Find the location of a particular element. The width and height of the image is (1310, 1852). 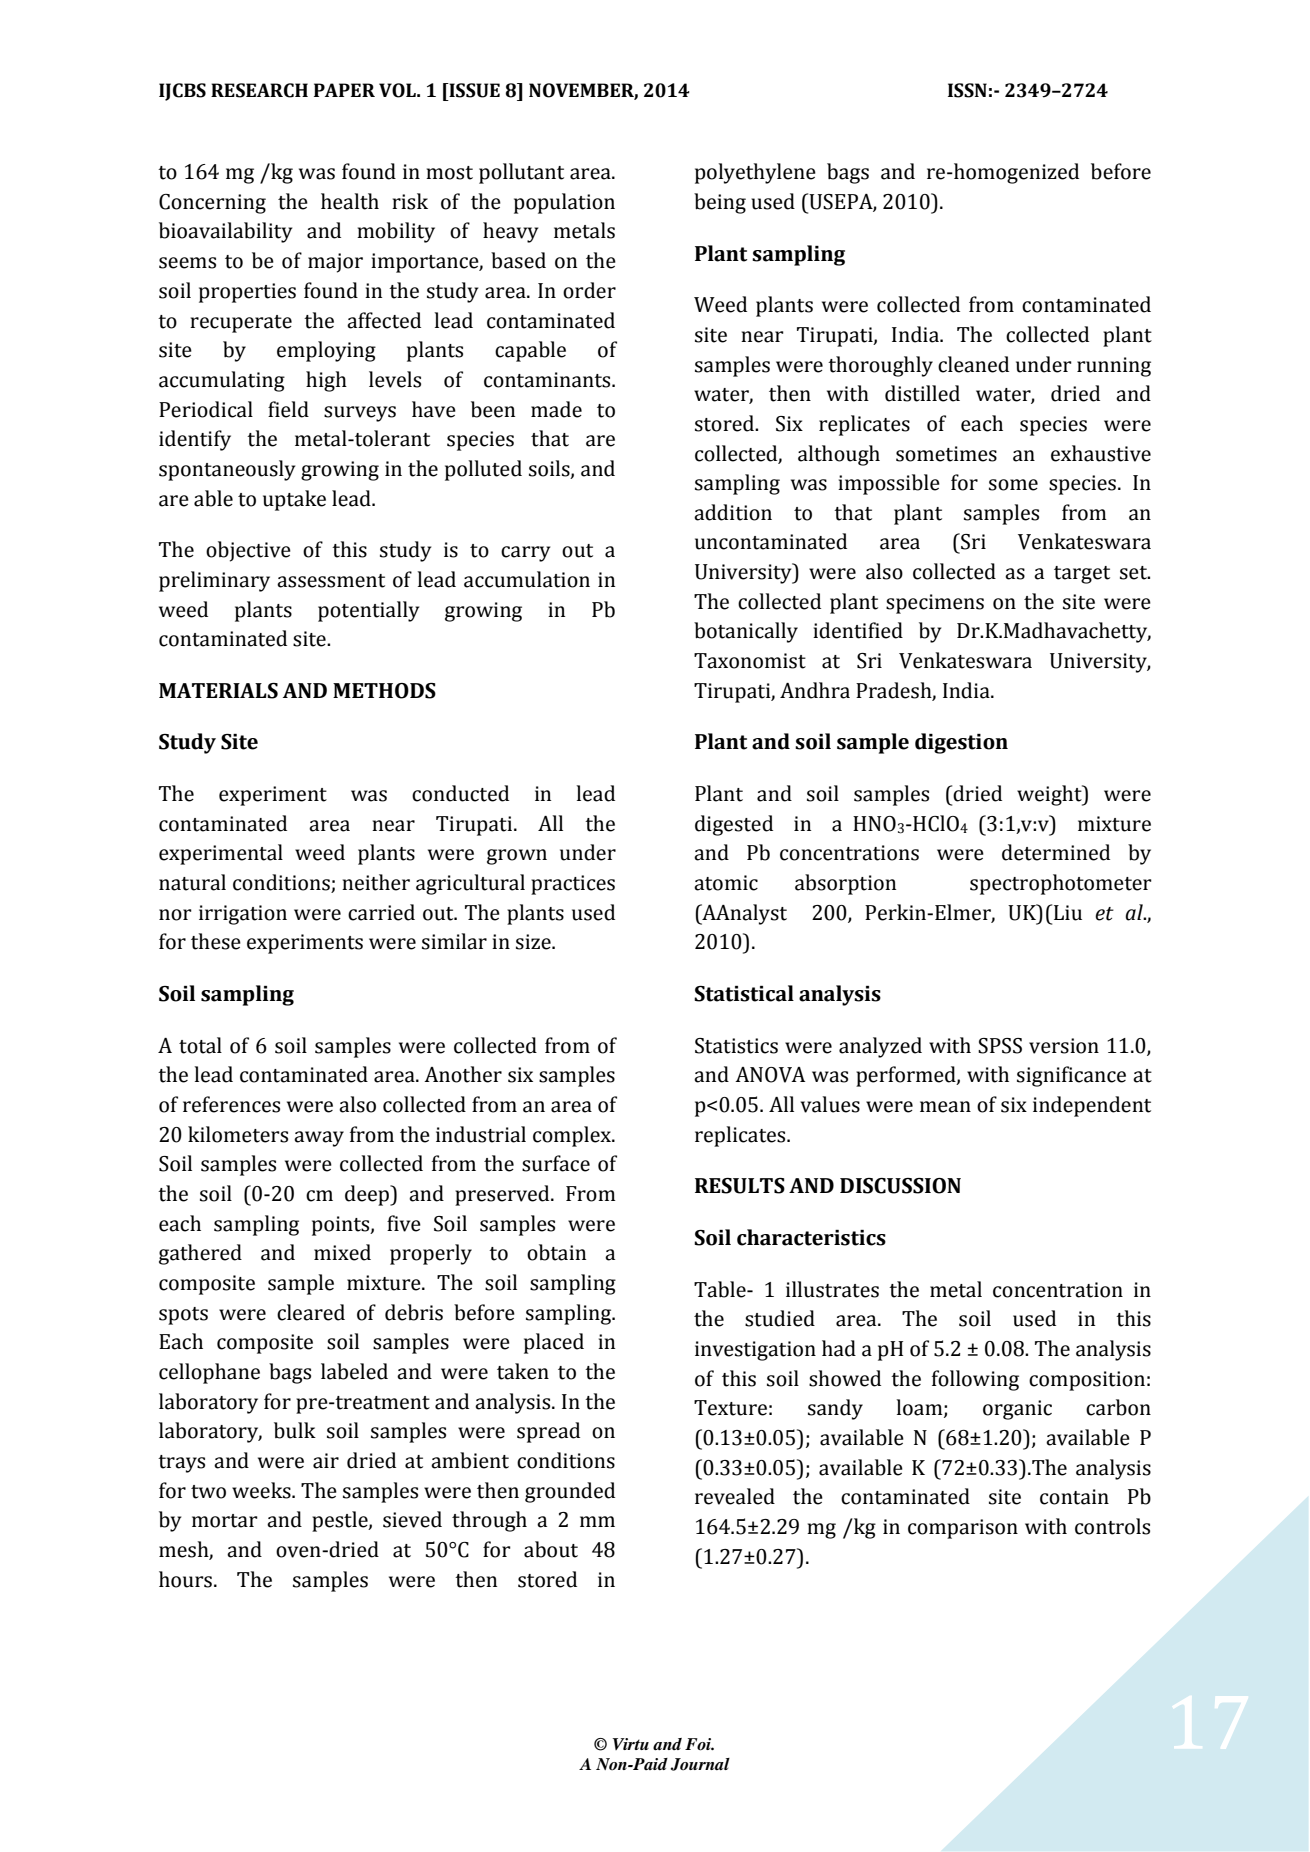

RESULTS is located at coordinates (740, 1186).
